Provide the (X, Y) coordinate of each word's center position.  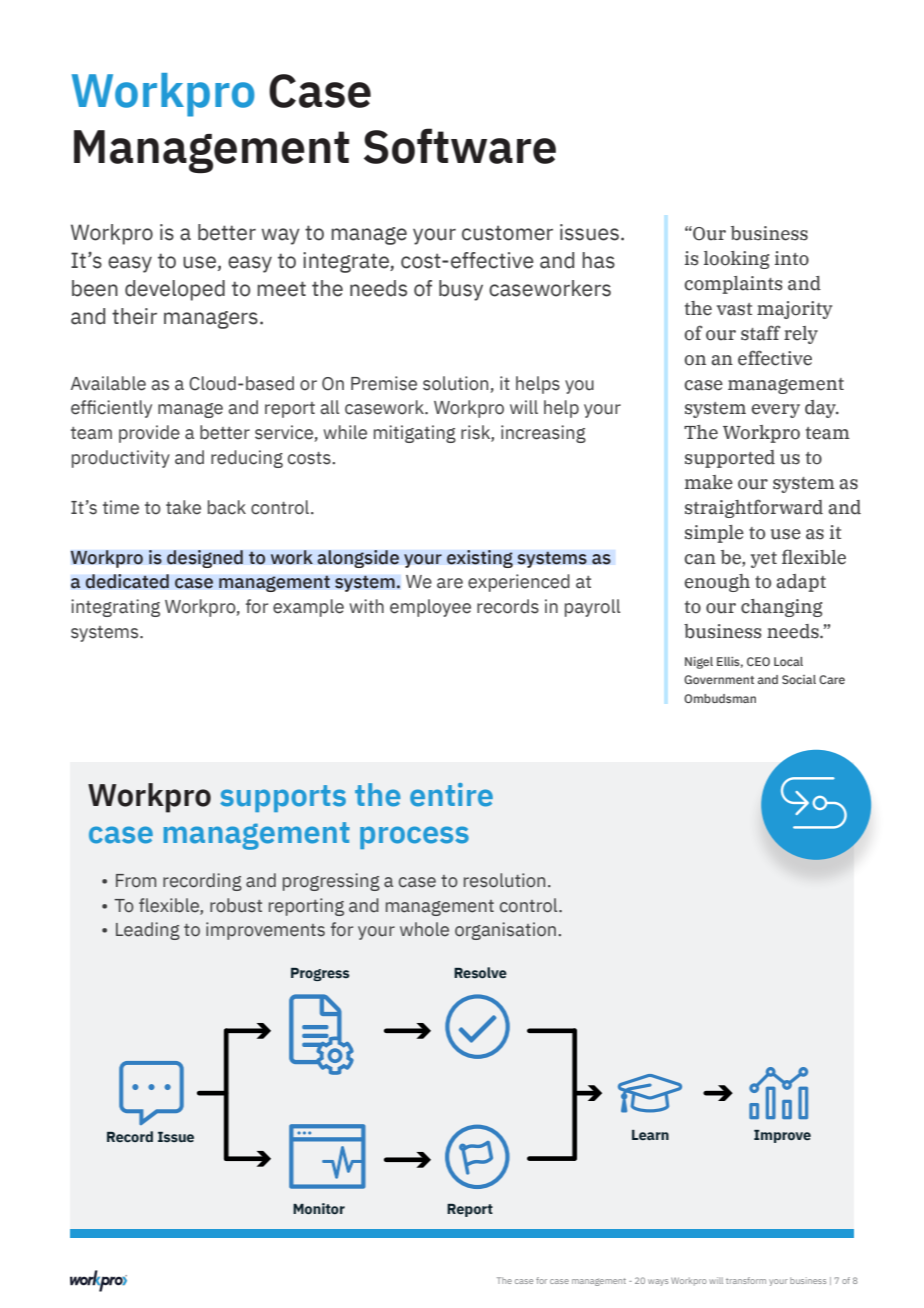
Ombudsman (720, 698)
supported (730, 459)
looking (737, 260)
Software (460, 146)
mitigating (415, 434)
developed (175, 290)
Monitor (319, 1208)
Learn (650, 1135)
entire (451, 795)
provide (149, 434)
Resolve (480, 972)
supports (283, 798)
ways (658, 1282)
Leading (148, 931)
